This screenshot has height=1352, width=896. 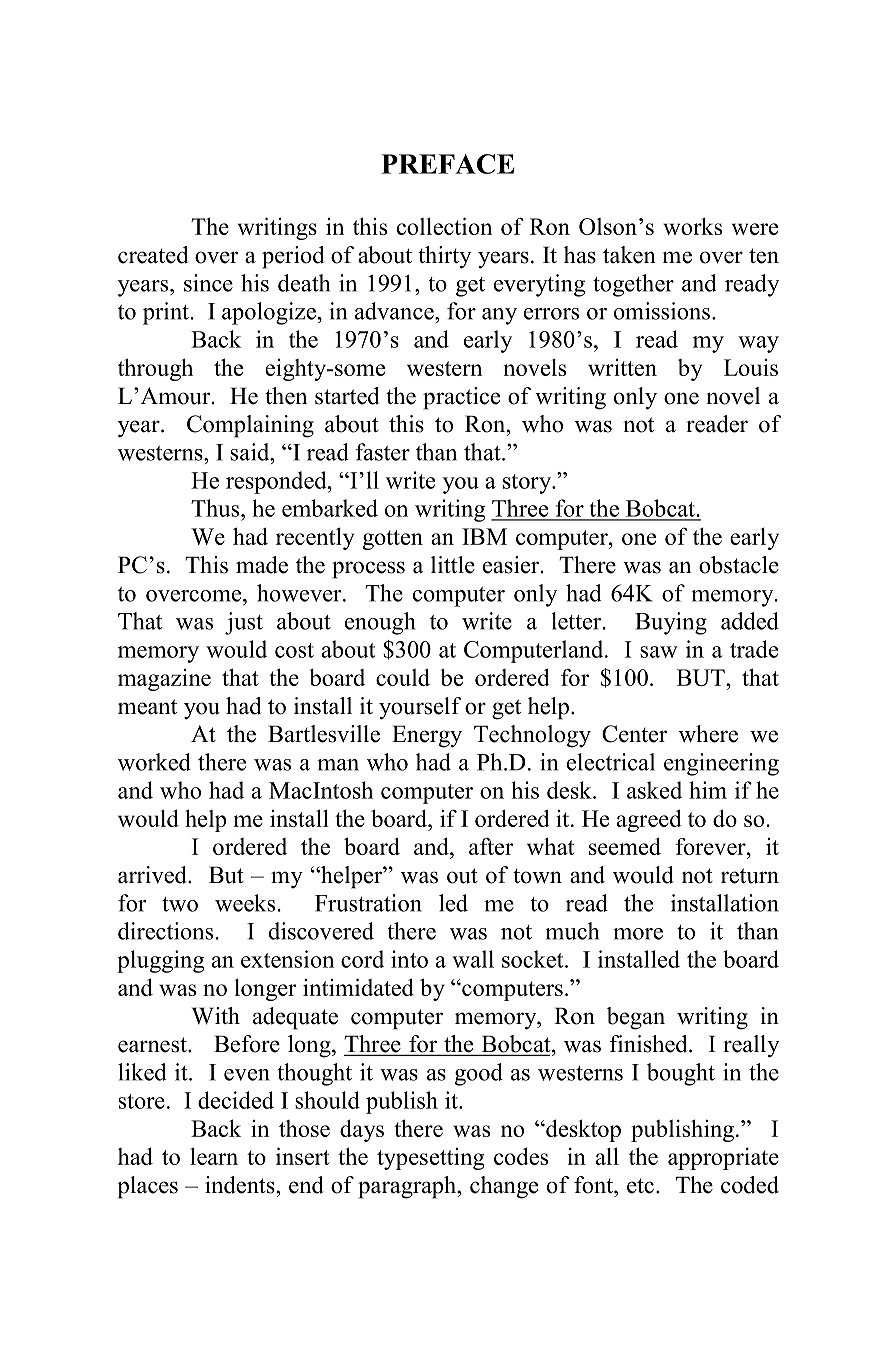 I want to click on magazine, so click(x=164, y=680).
